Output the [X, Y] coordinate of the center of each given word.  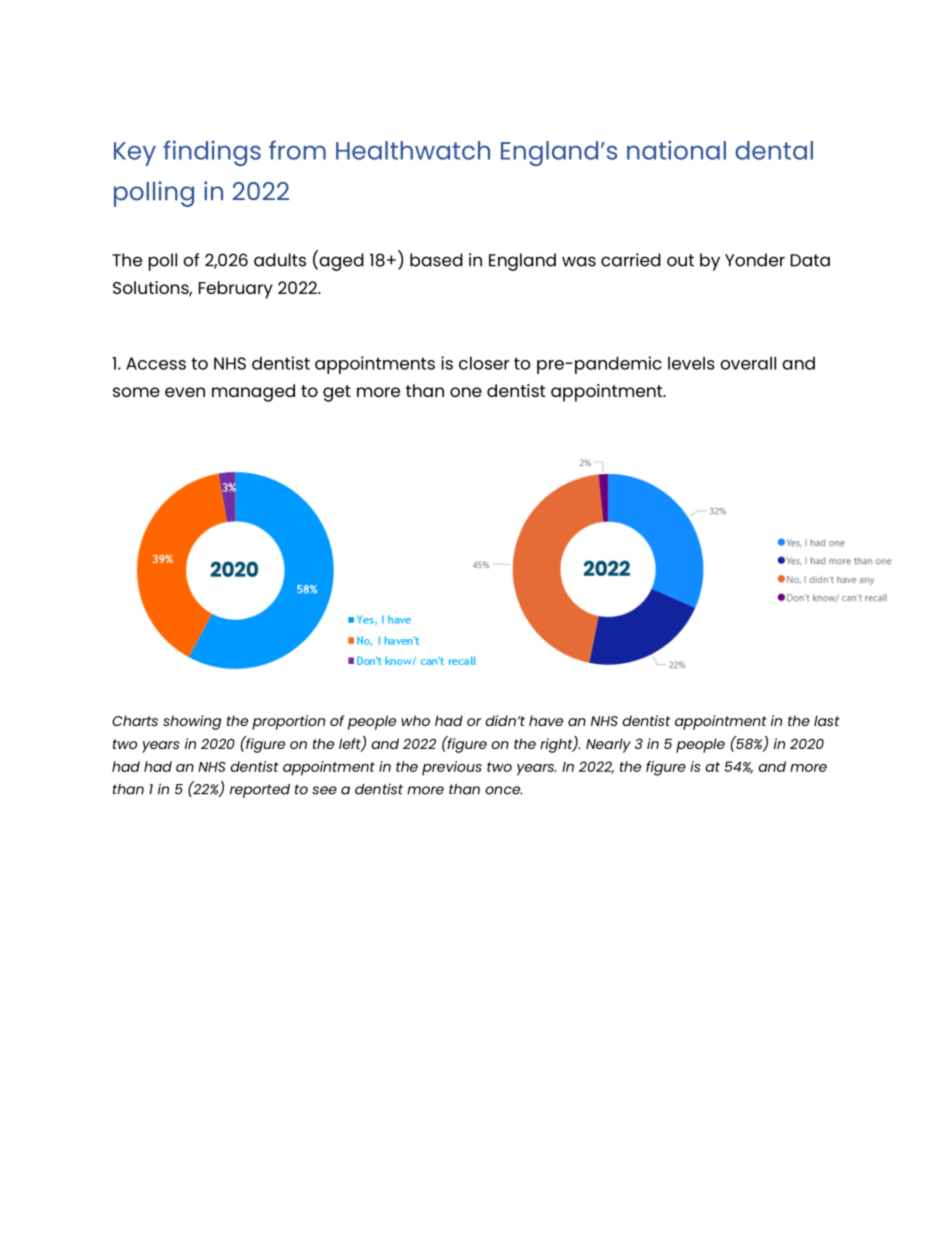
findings [212, 153]
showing [192, 722]
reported [260, 791]
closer [484, 363]
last [827, 720]
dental [774, 150]
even [185, 392]
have [546, 720]
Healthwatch [413, 150]
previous [452, 768]
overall [748, 363]
